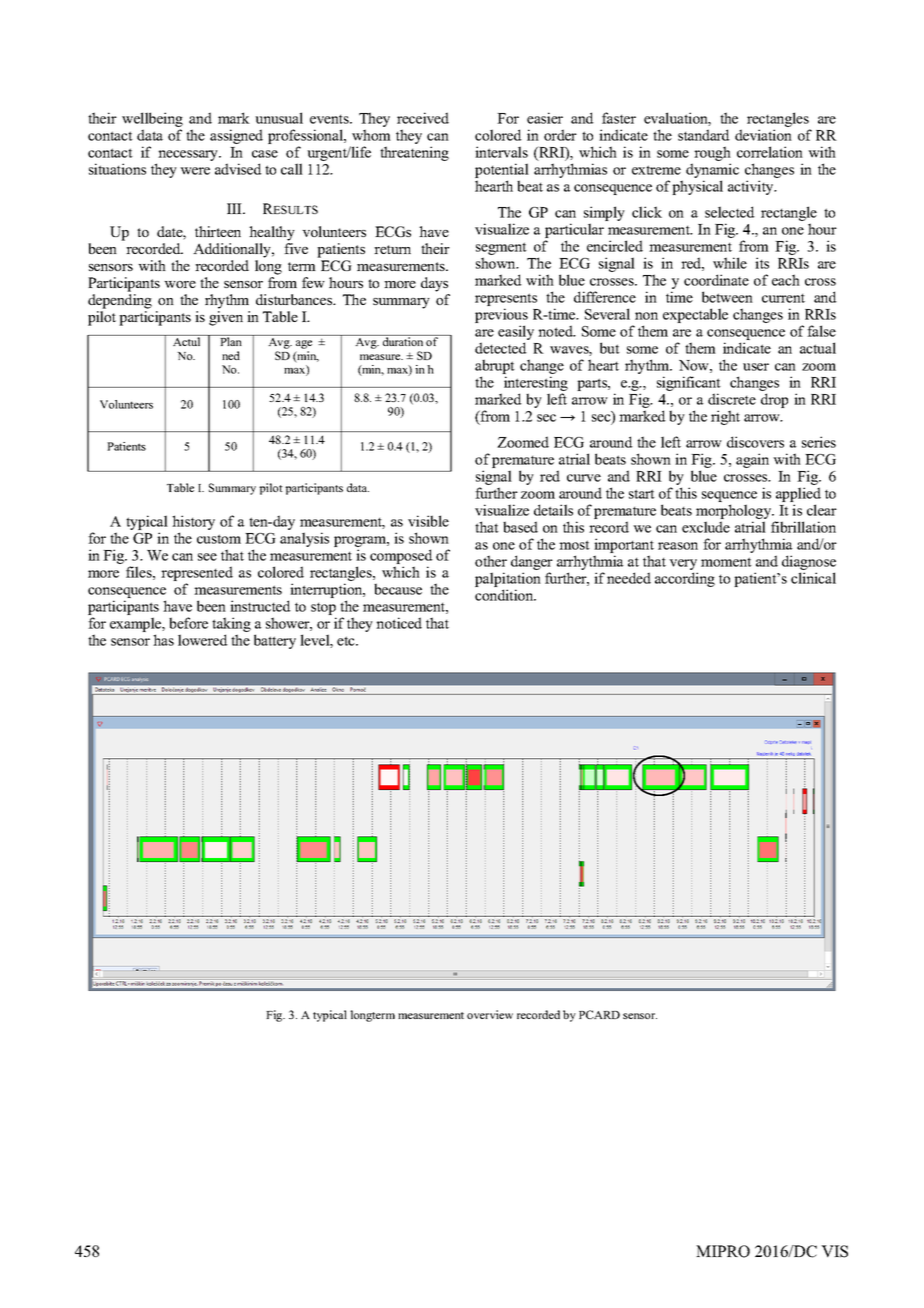 This screenshot has height=1308, width=924. What do you see at coordinates (188, 157) in the screenshot?
I see `necessary` at bounding box center [188, 157].
